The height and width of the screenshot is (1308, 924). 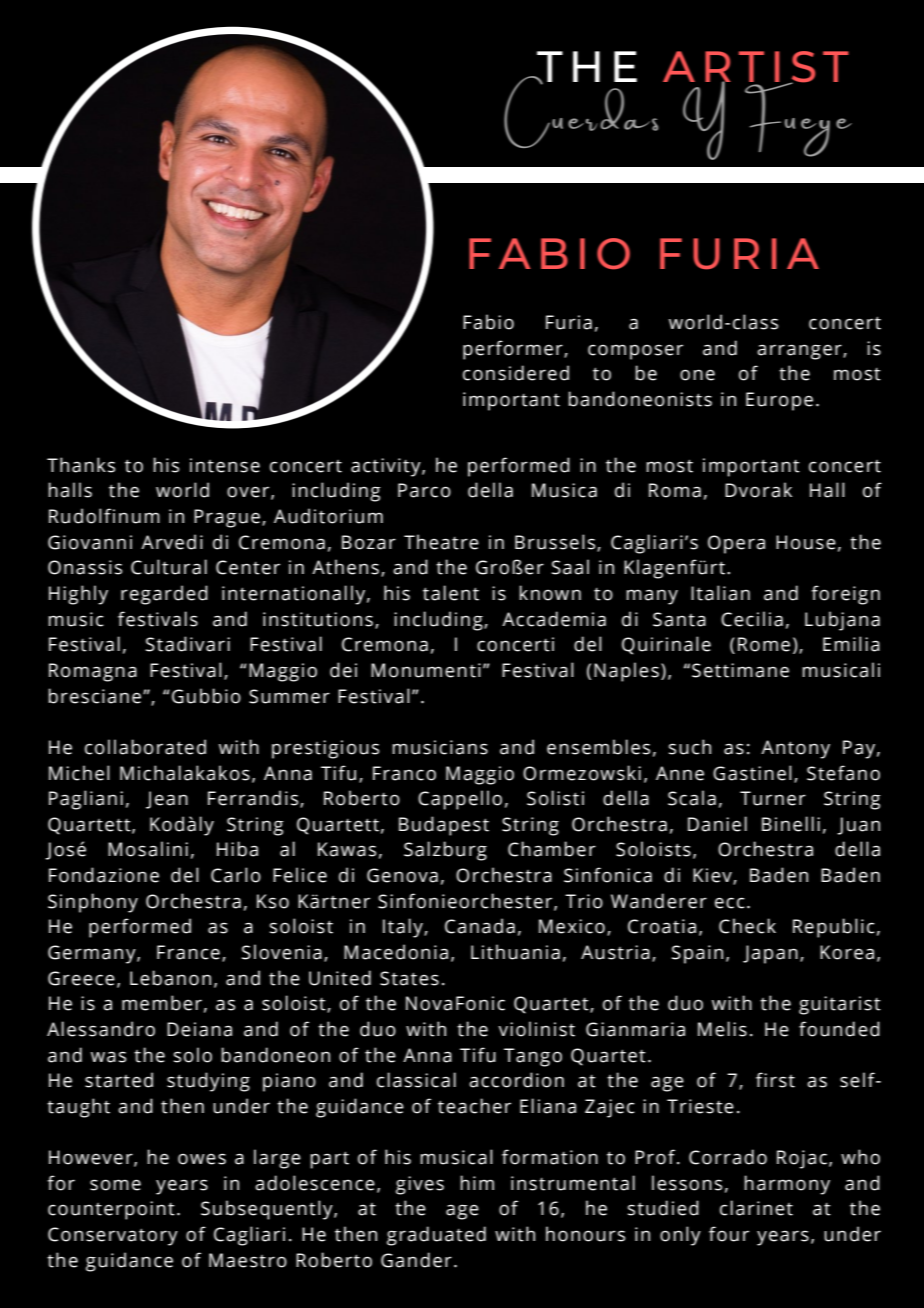 What do you see at coordinates (113, 1236) in the screenshot?
I see `Conservatory` at bounding box center [113, 1236].
